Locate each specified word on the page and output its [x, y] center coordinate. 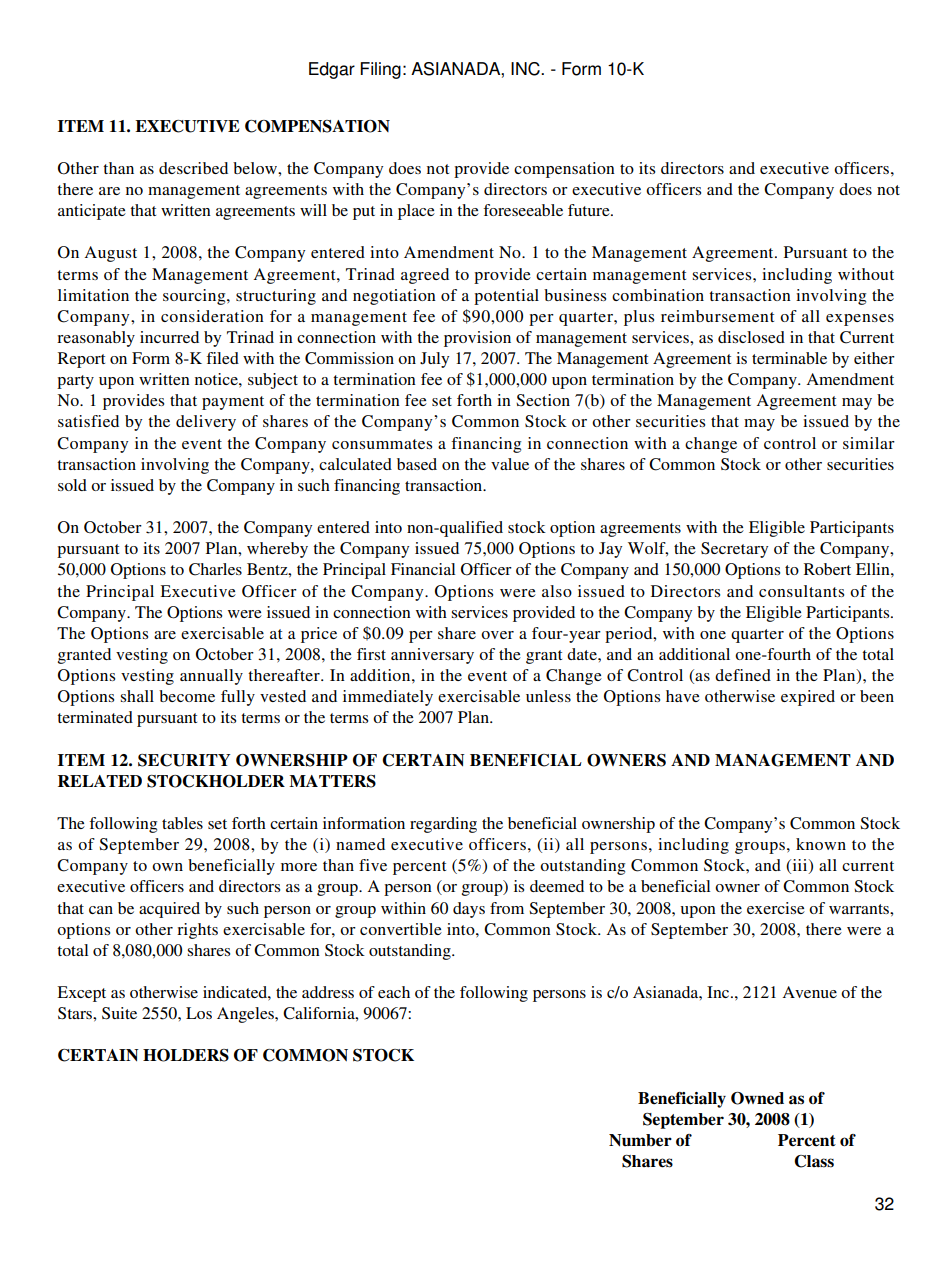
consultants [801, 591]
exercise [776, 908]
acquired [169, 910]
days [469, 910]
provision [477, 339]
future [590, 210]
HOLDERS [186, 1055]
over [497, 635]
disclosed [751, 337]
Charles [215, 569]
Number [640, 1140]
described [193, 168]
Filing [380, 70]
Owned [757, 1098]
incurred [169, 337]
